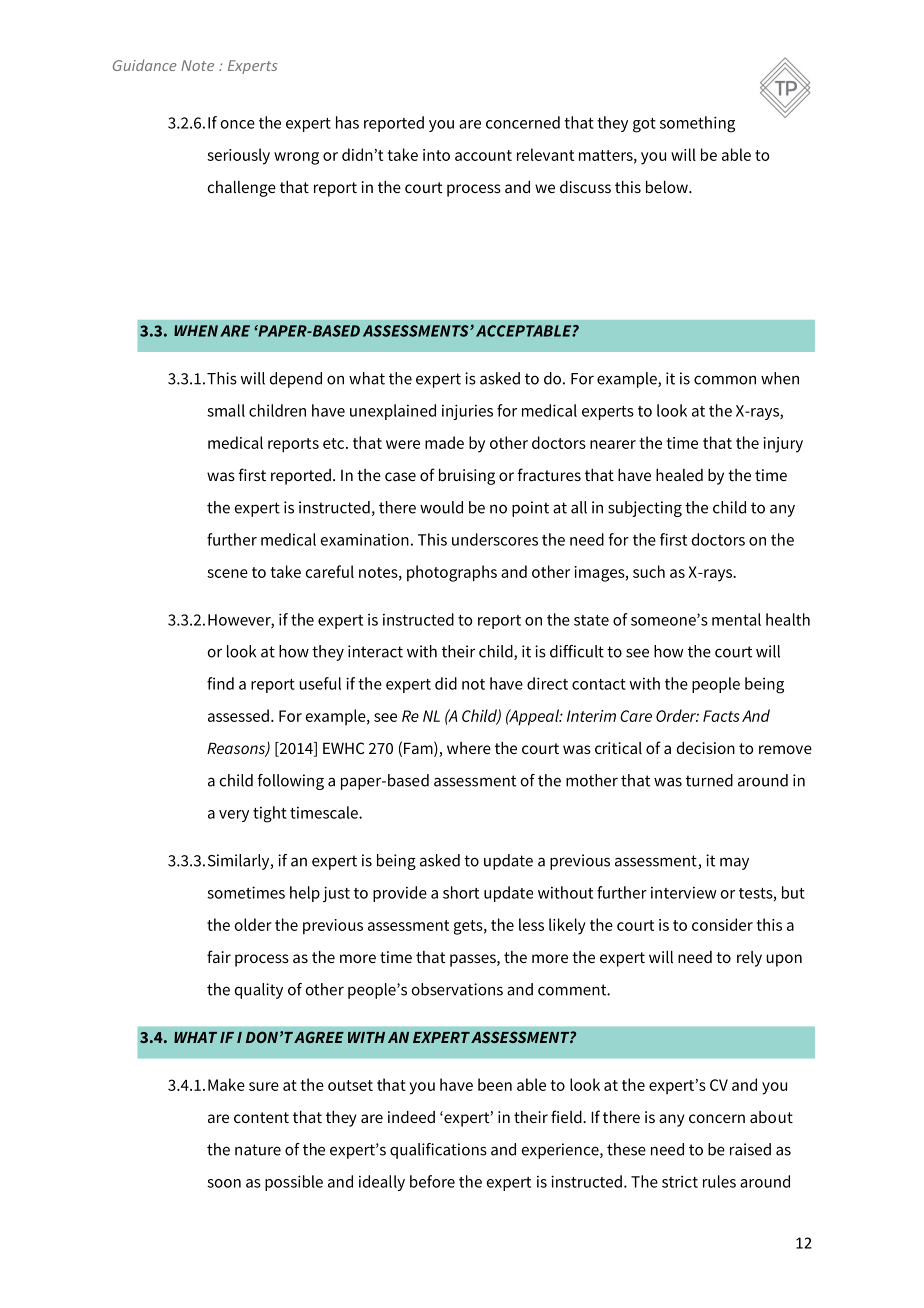  What do you see at coordinates (684, 893) in the document?
I see `interview` at bounding box center [684, 893].
